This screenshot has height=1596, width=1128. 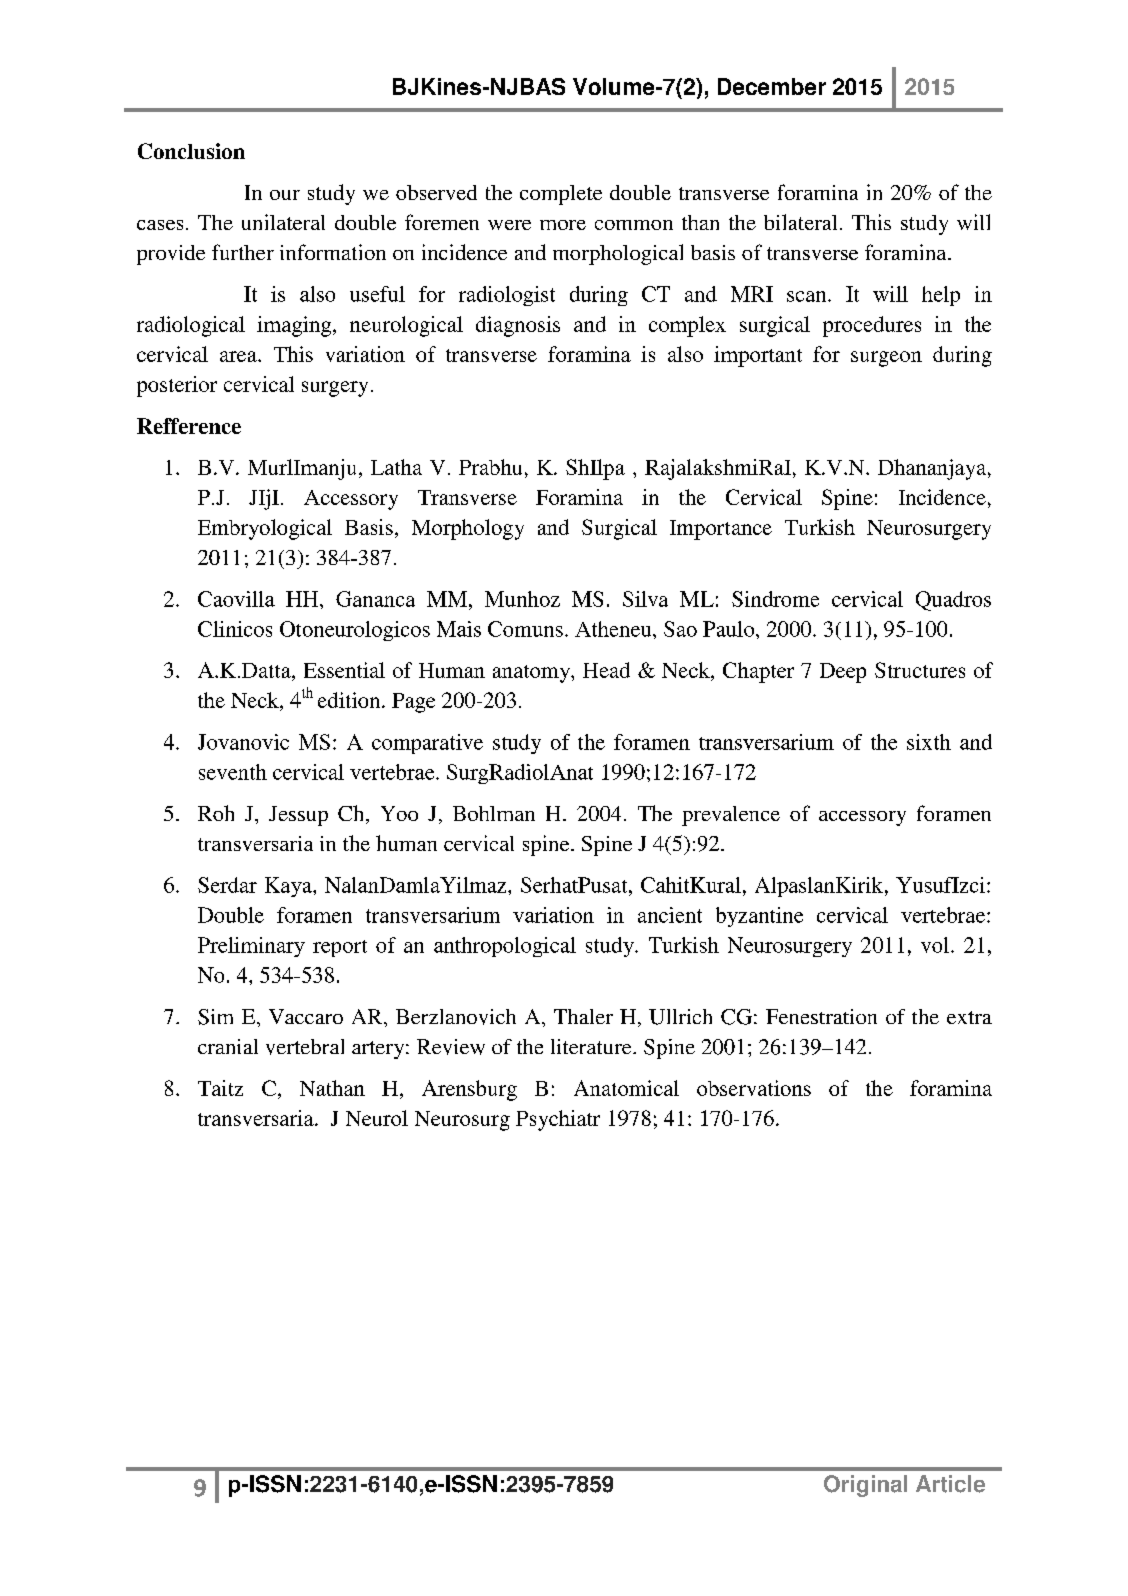 I want to click on sixth, so click(x=929, y=742).
